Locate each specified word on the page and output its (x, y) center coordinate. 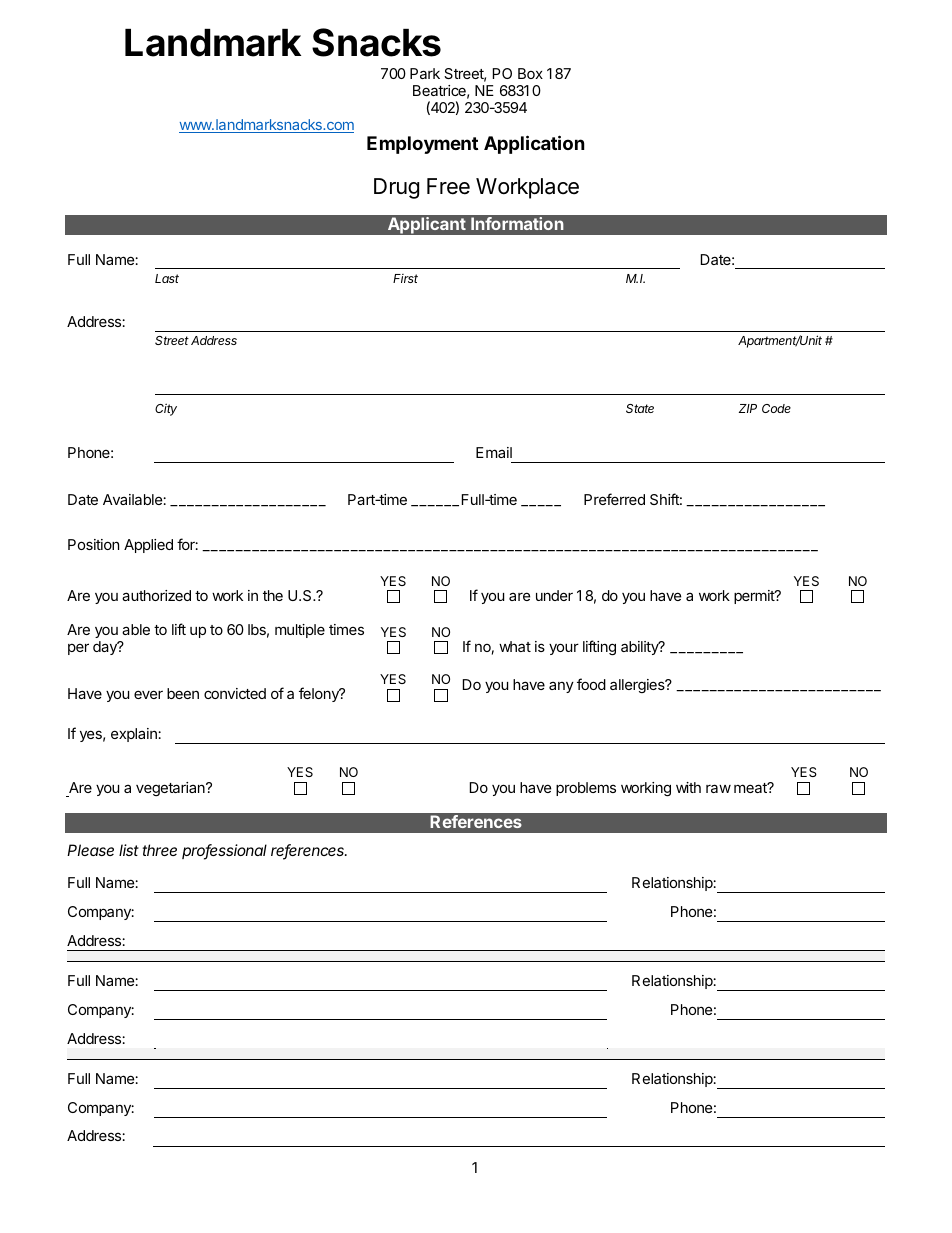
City (166, 409)
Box (530, 73)
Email (494, 452)
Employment (422, 145)
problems (586, 789)
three (160, 850)
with (688, 787)
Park (425, 73)
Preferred (614, 499)
